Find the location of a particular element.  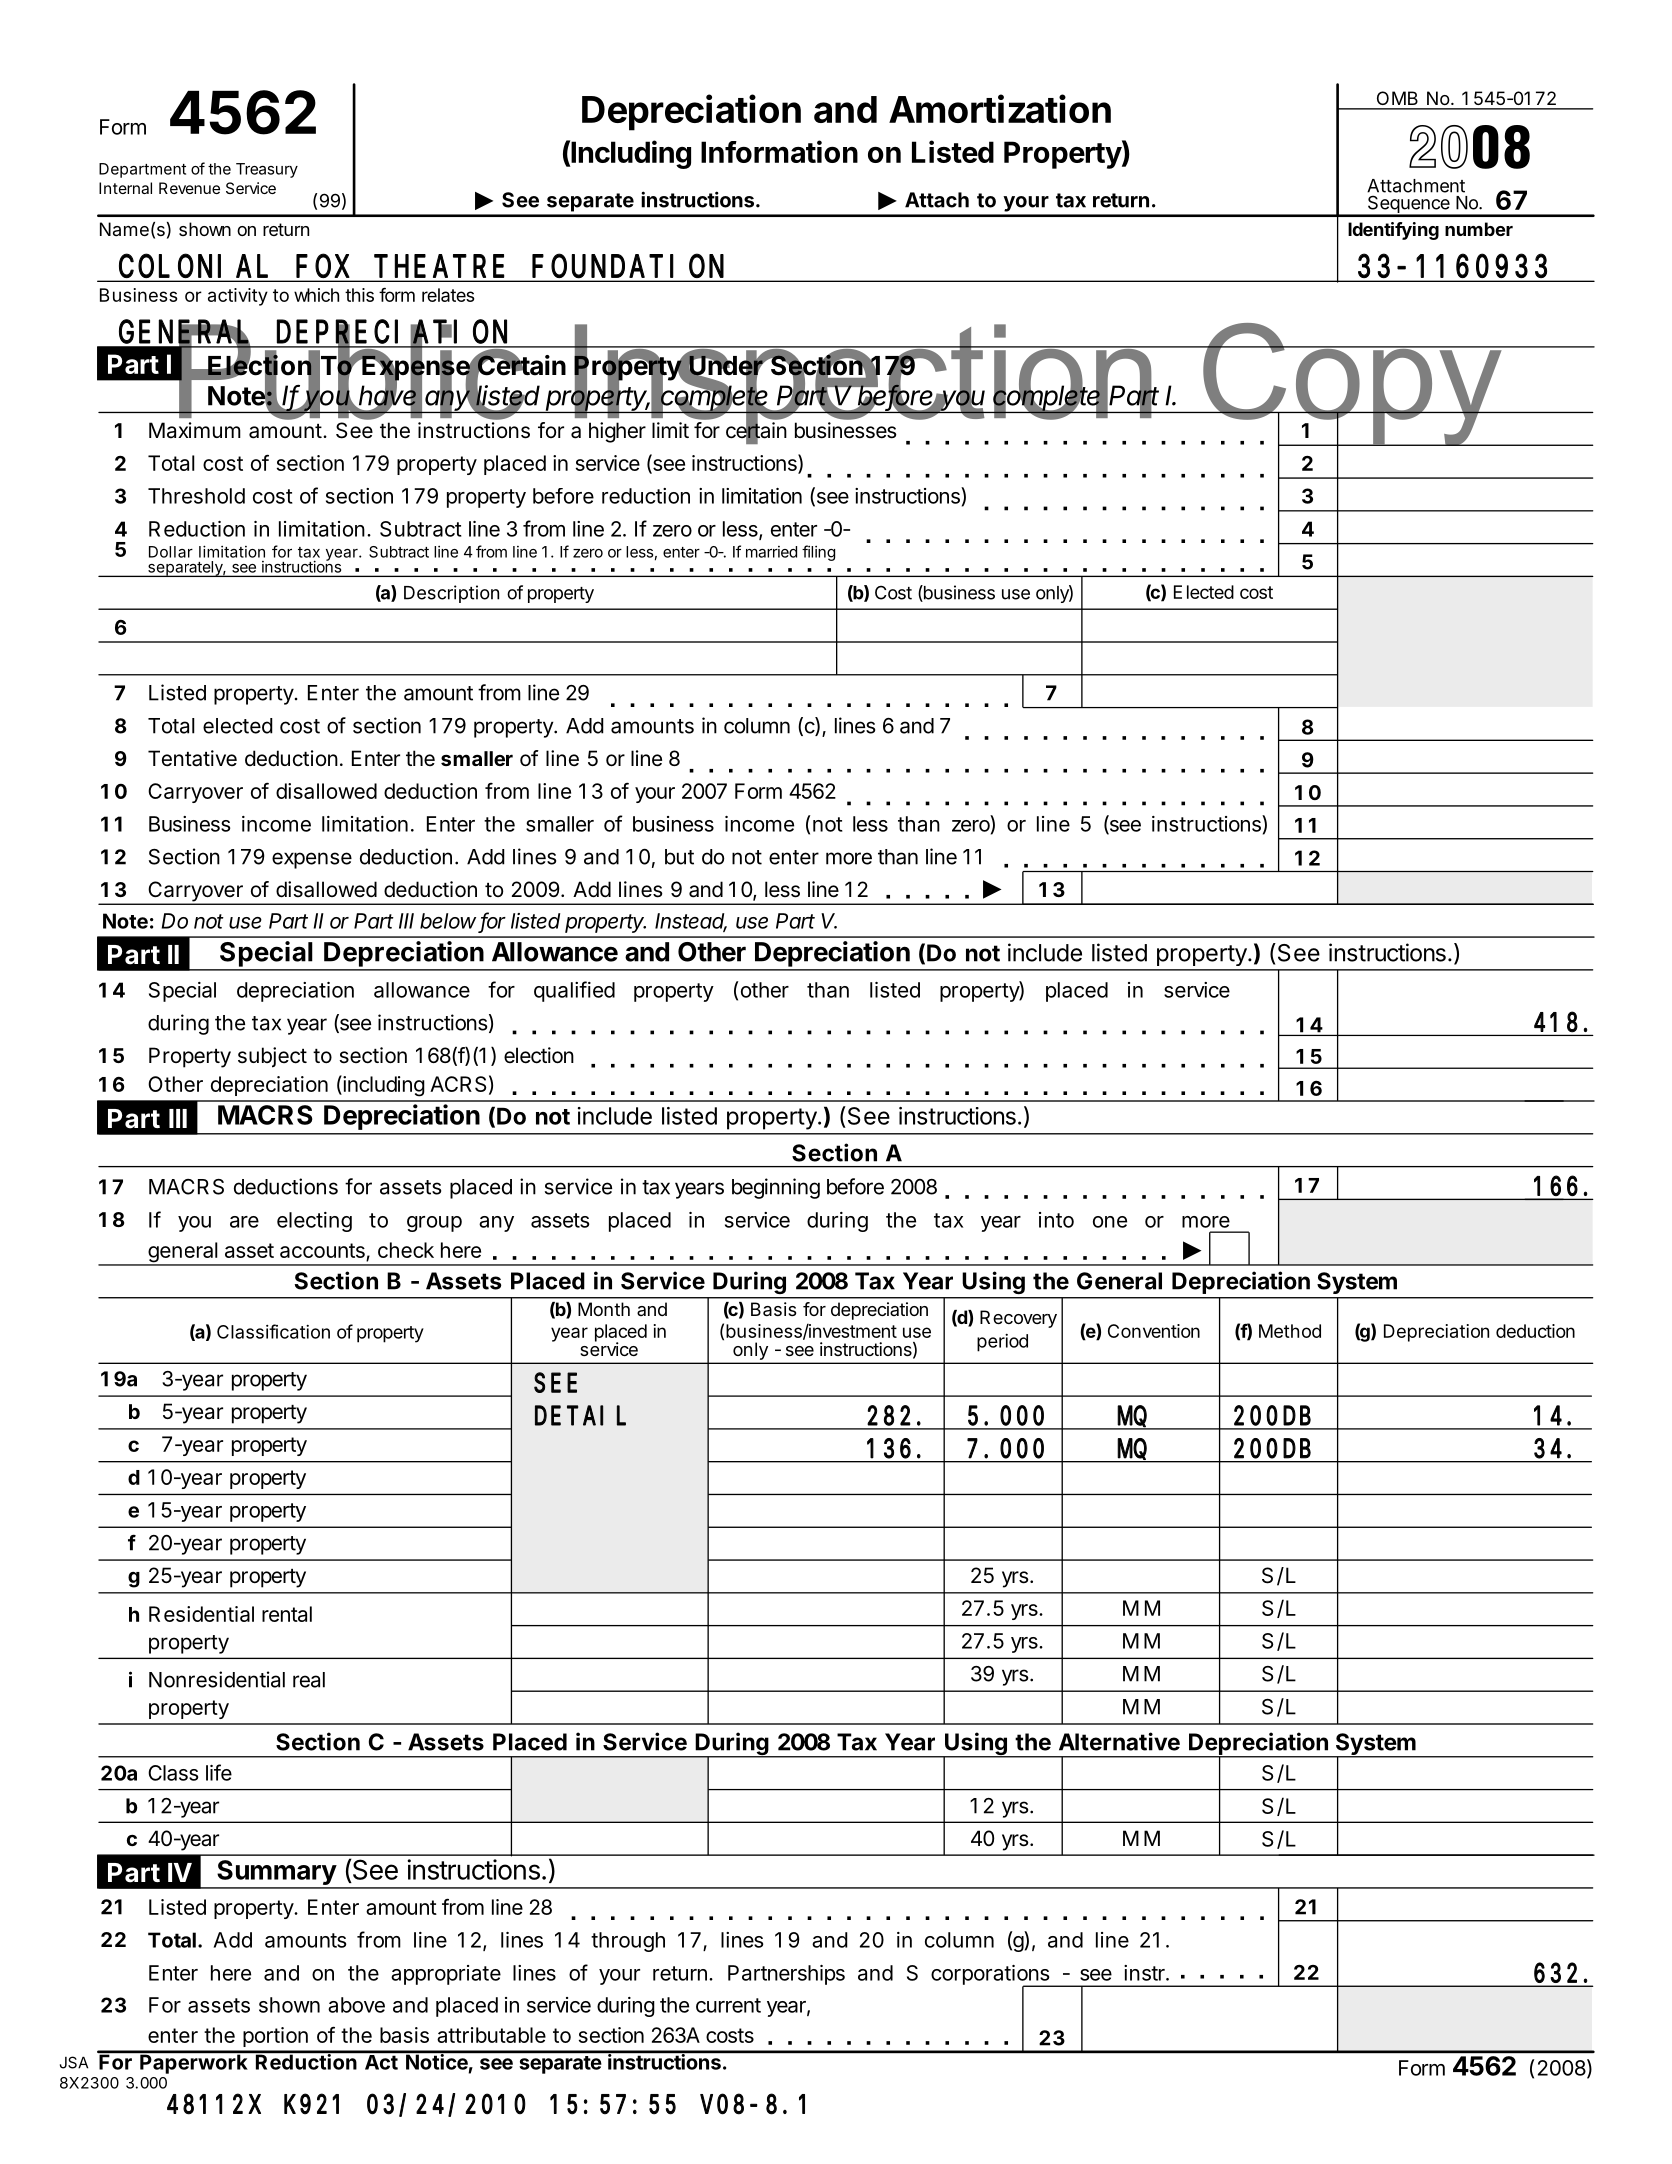

current is located at coordinates (728, 2005).
